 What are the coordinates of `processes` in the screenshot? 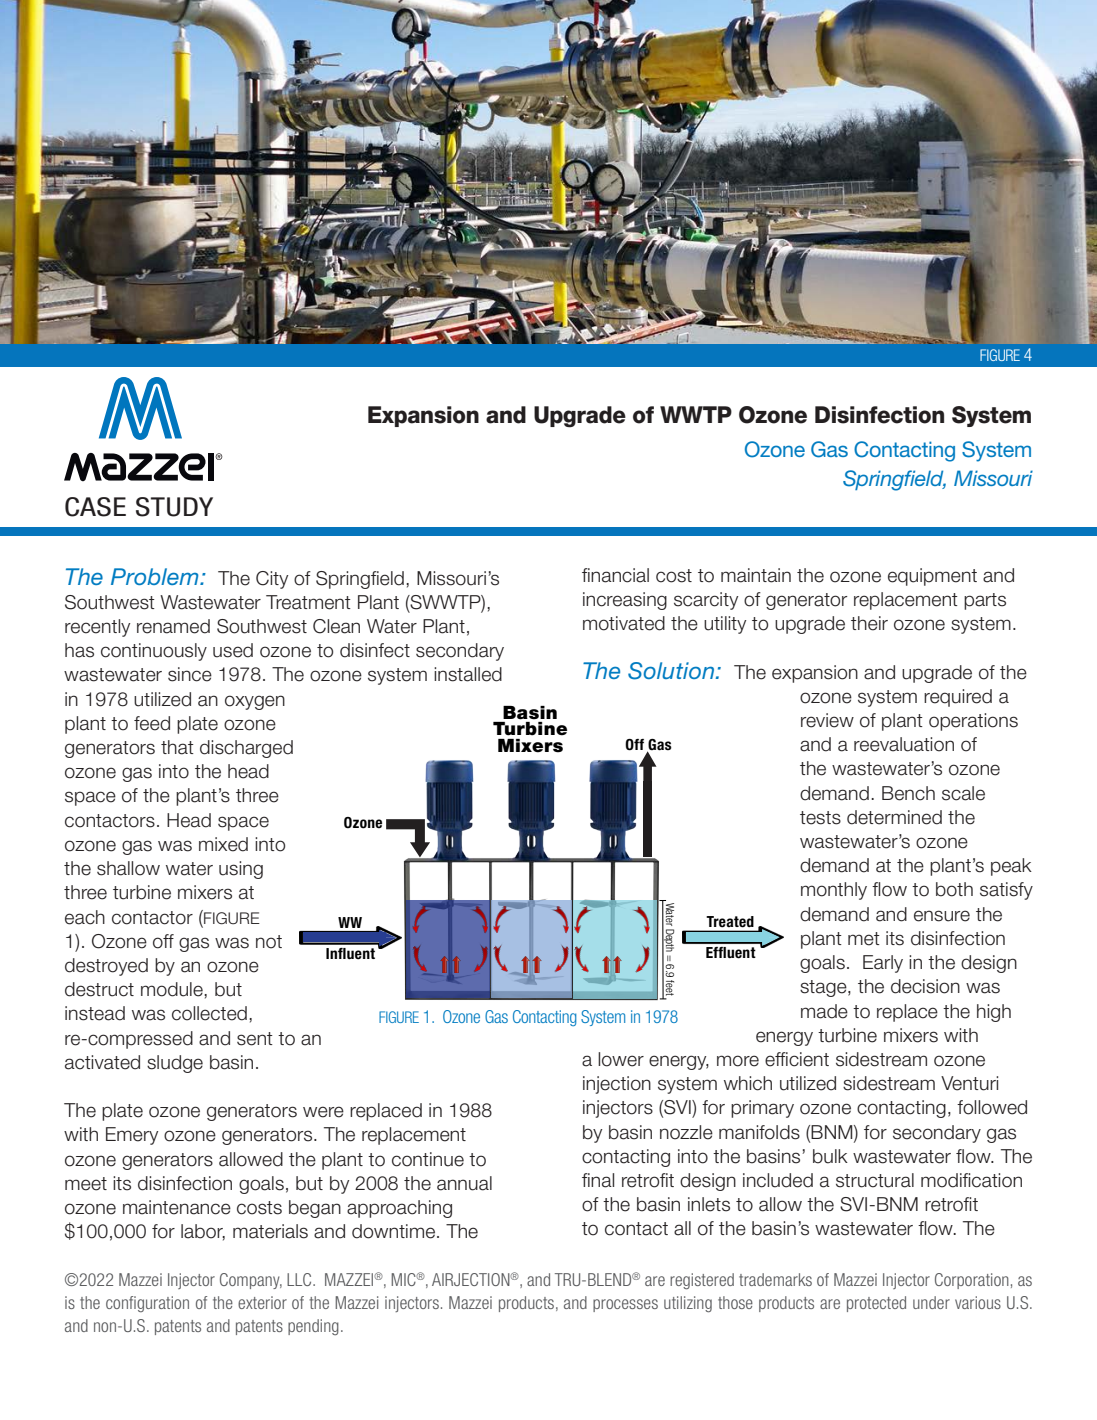 It's located at (625, 1305).
